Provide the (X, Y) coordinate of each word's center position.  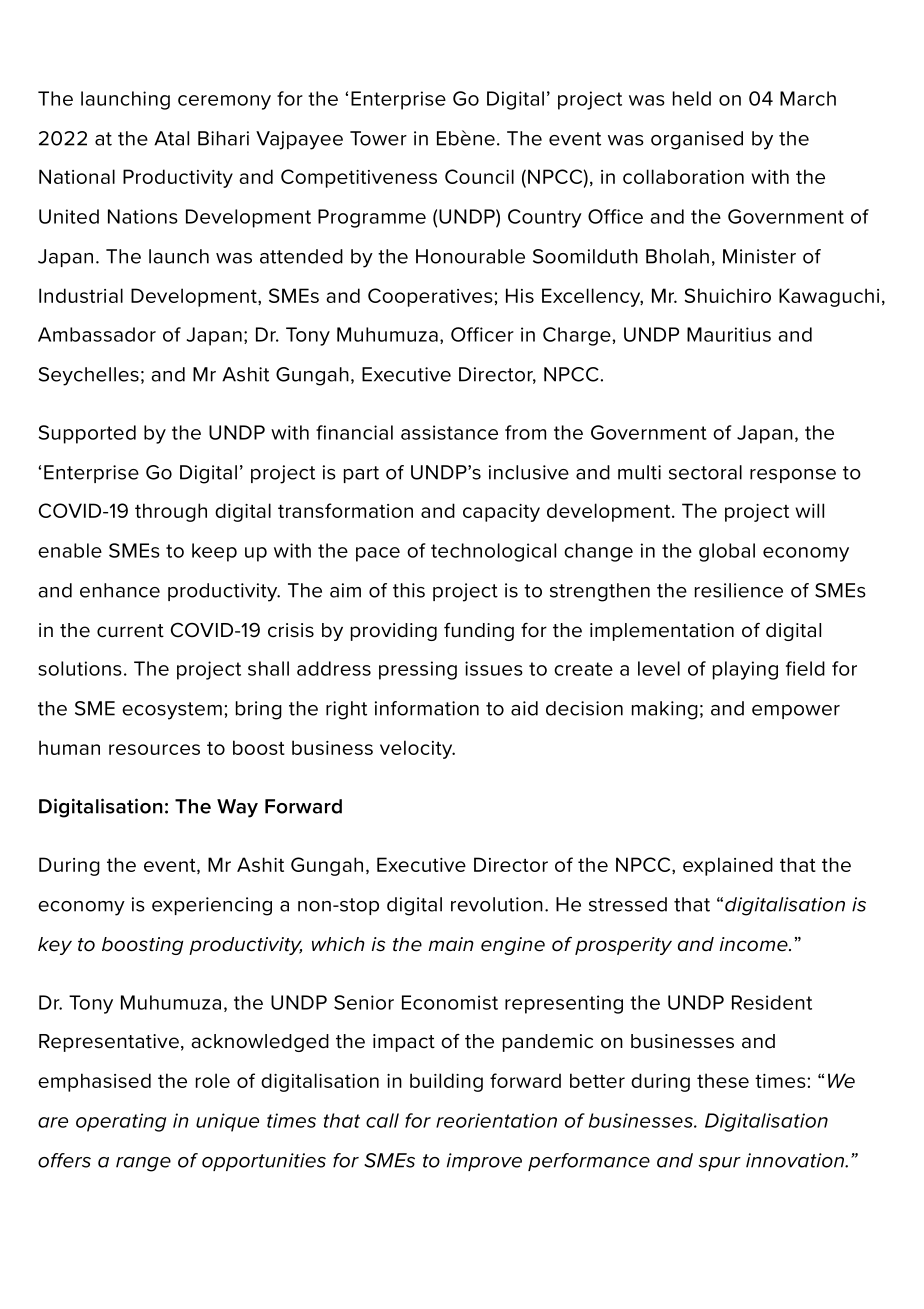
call (382, 1120)
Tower (378, 138)
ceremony (224, 102)
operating (121, 1122)
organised (697, 140)
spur (720, 1164)
